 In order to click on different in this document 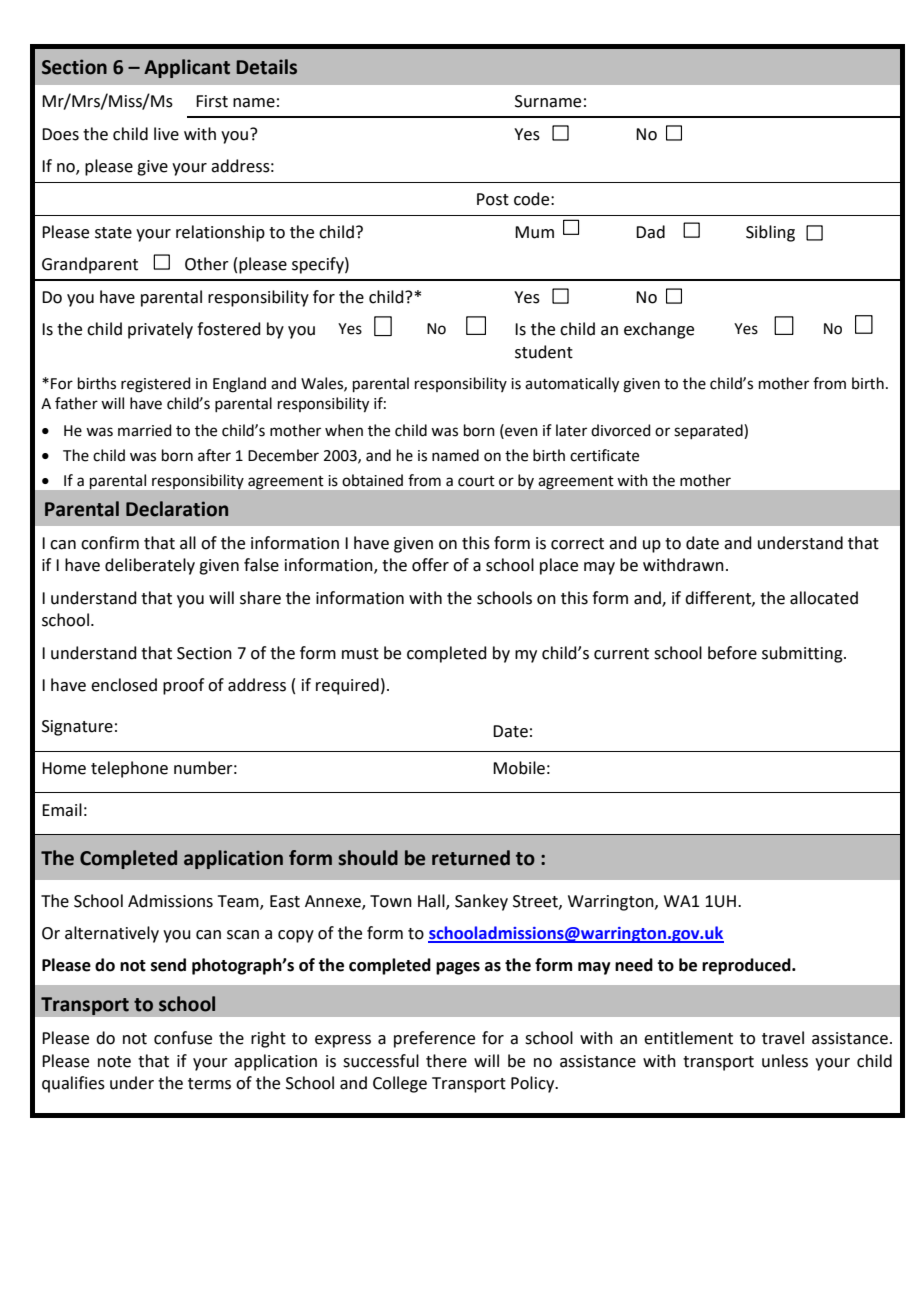, I will do `click(719, 598)`.
